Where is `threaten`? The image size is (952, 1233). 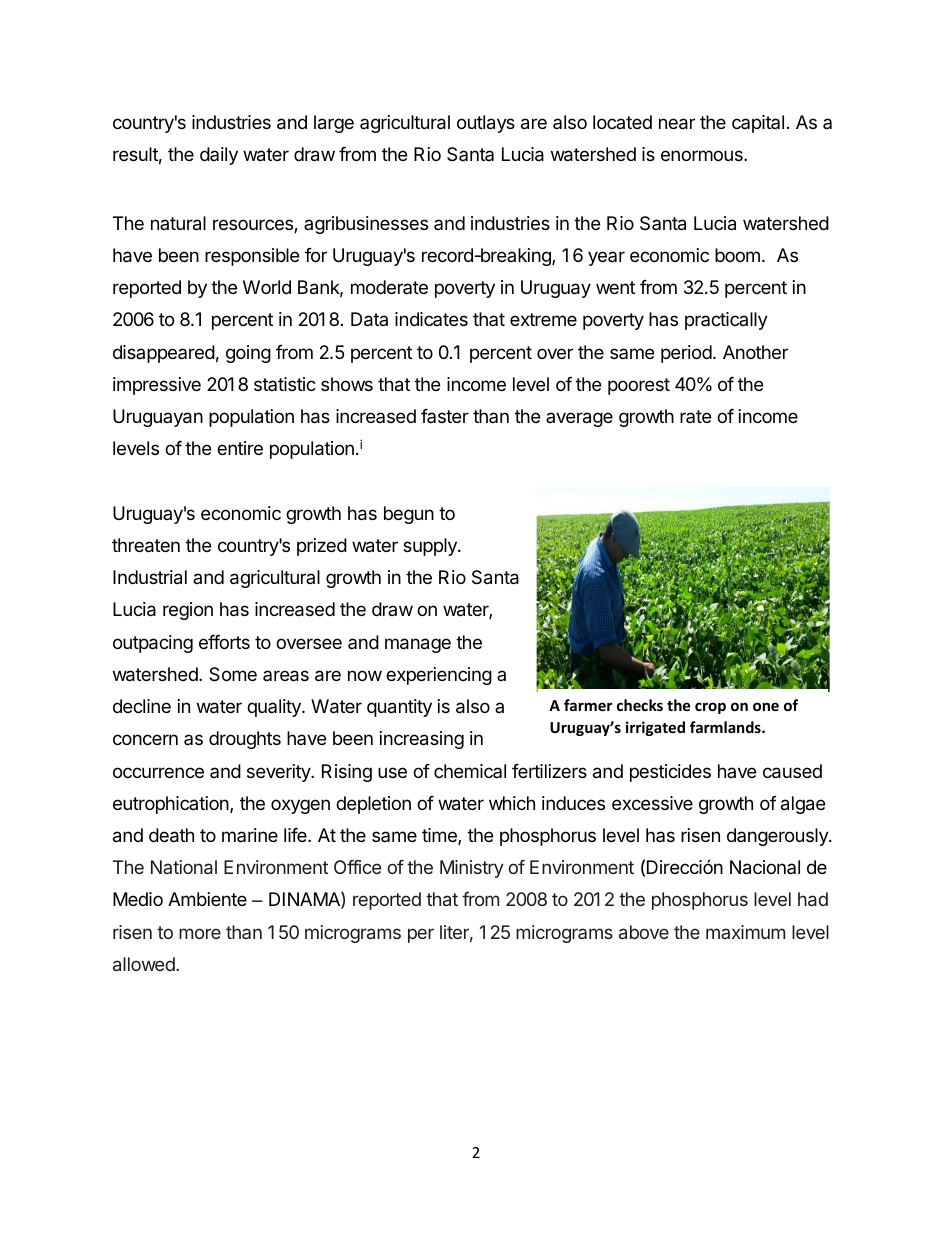
threaten is located at coordinates (146, 545).
